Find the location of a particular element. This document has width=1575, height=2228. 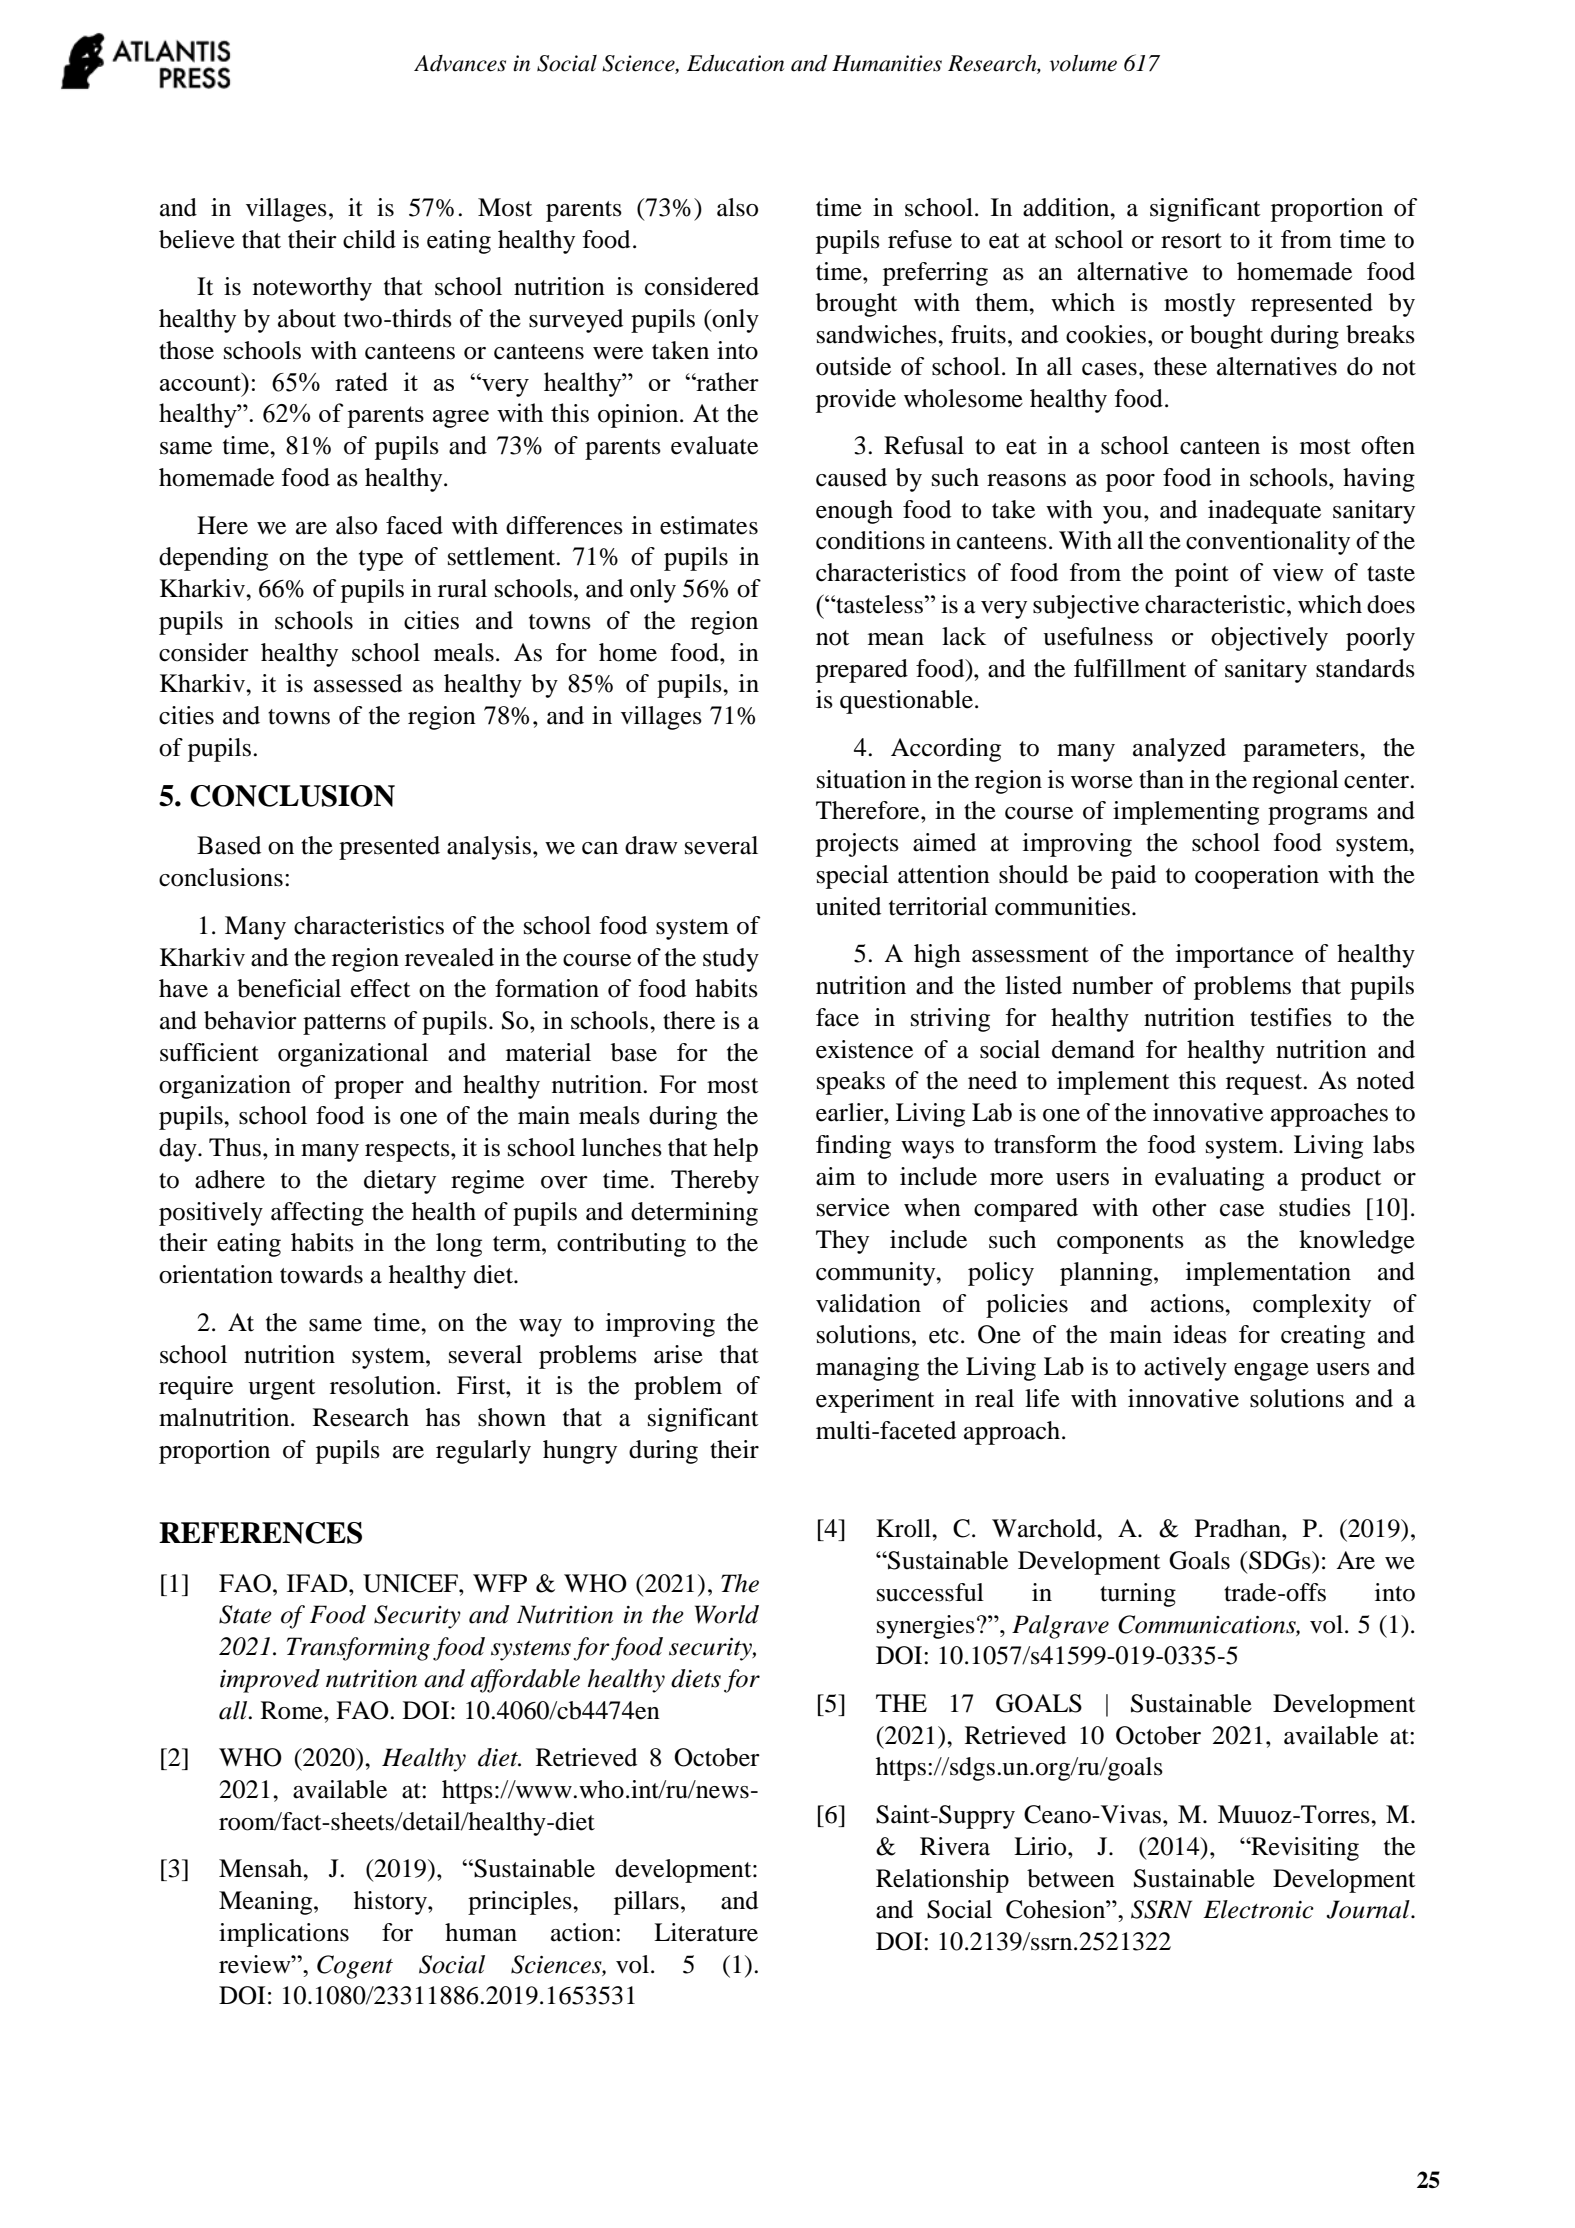

towards is located at coordinates (321, 1274).
